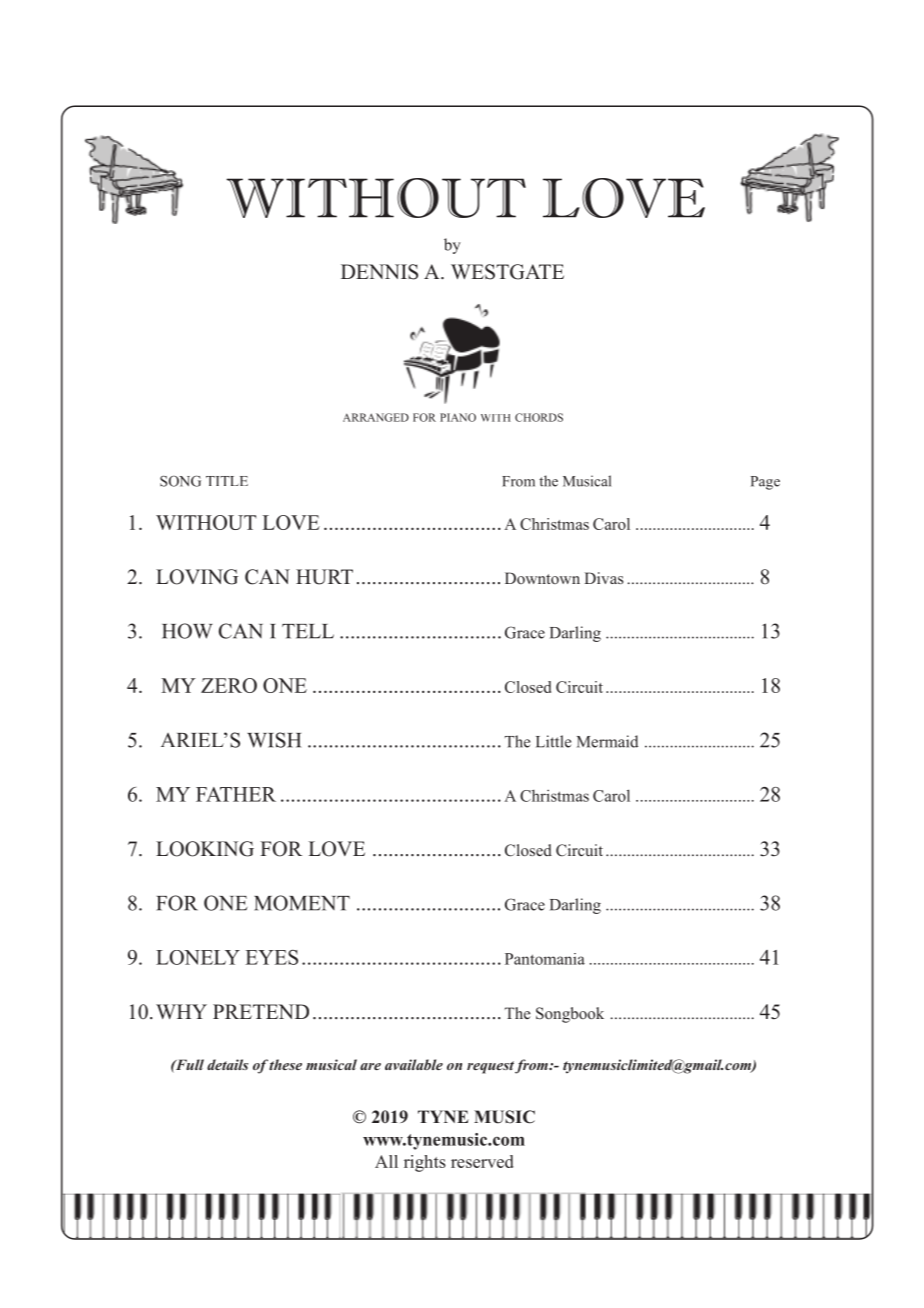  Describe the element at coordinates (274, 740) in the screenshot. I see `WISH` at that location.
